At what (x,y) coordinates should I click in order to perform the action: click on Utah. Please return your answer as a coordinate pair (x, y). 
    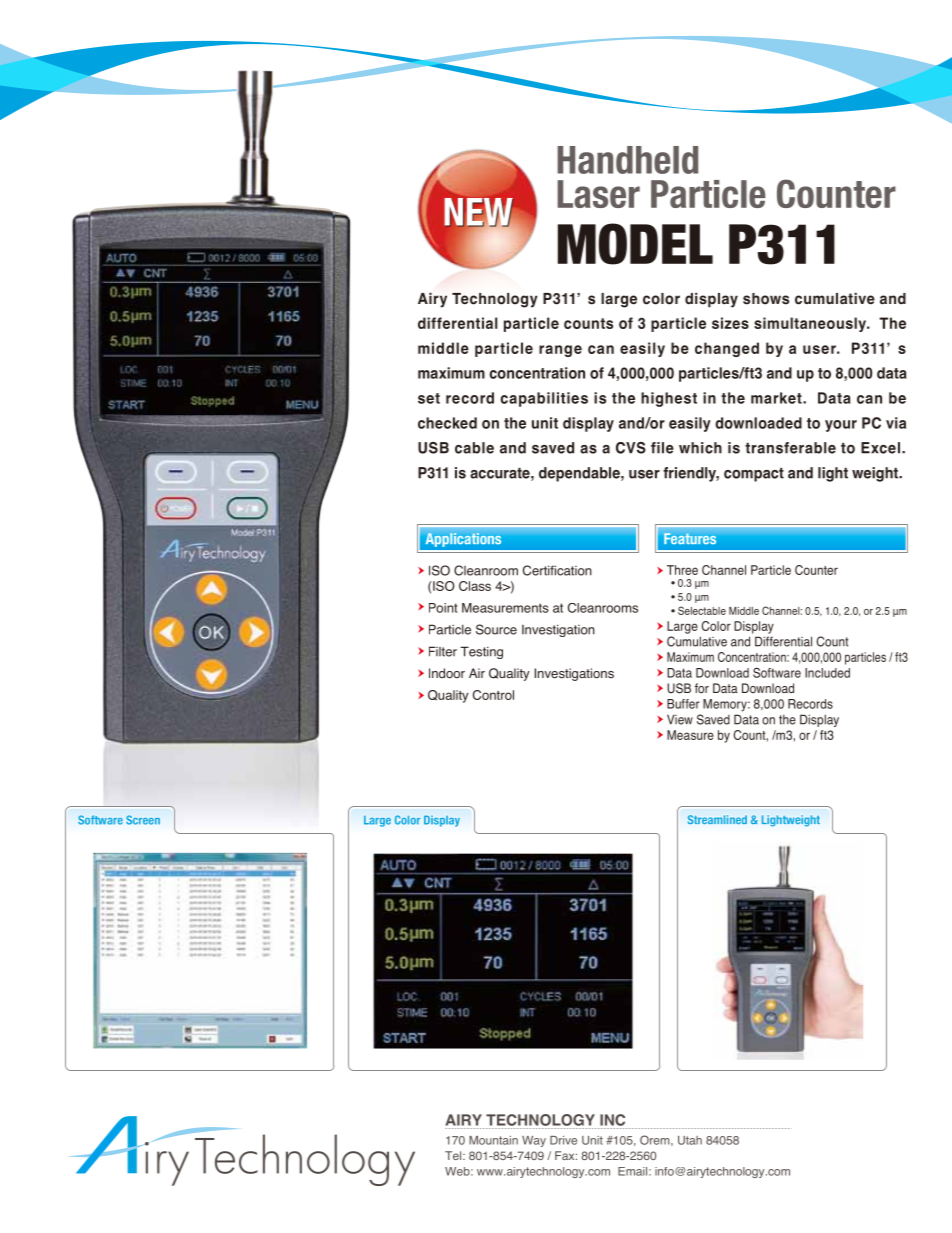
    Looking at the image, I should click on (690, 1140).
